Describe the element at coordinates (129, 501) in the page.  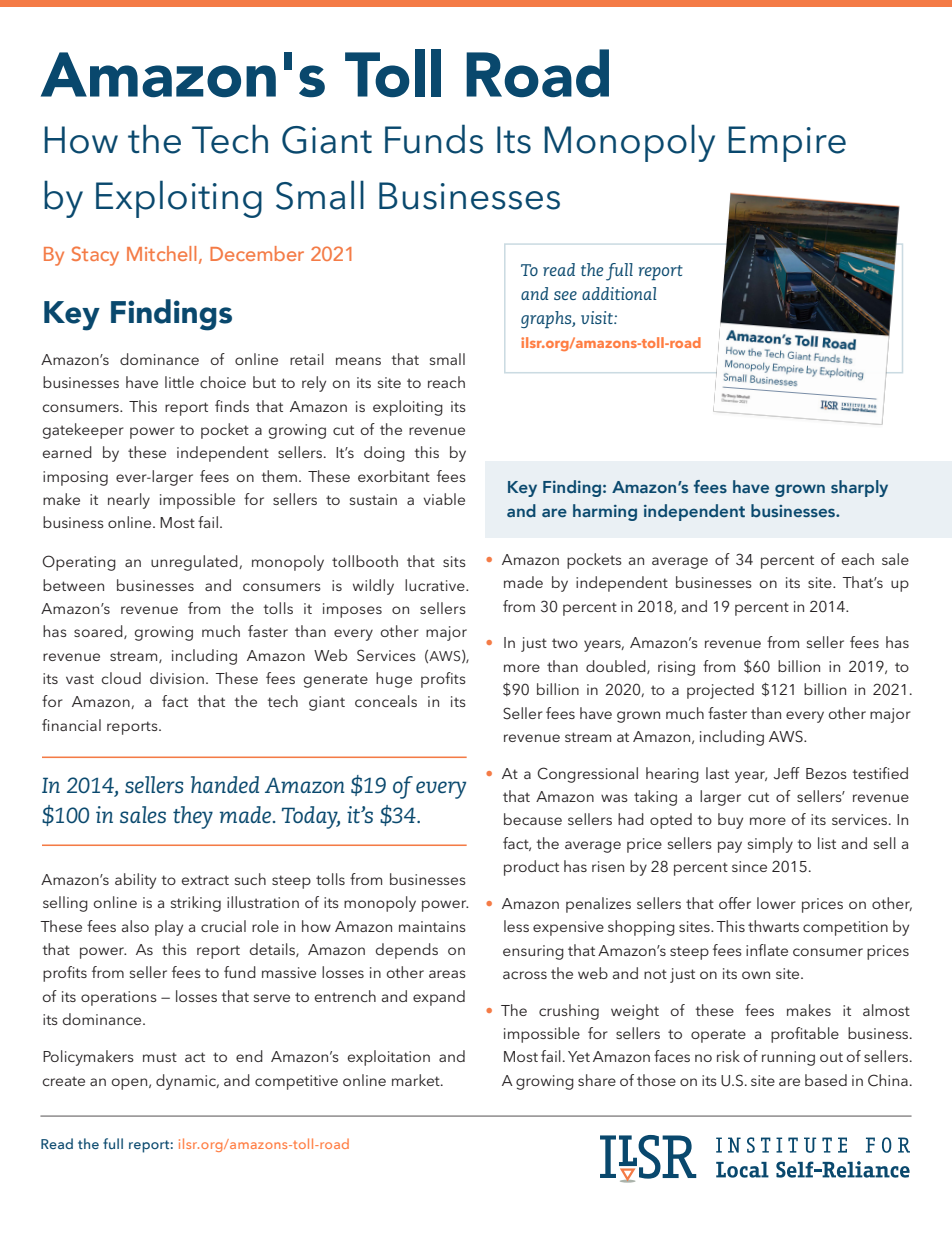
I see `nearly` at that location.
